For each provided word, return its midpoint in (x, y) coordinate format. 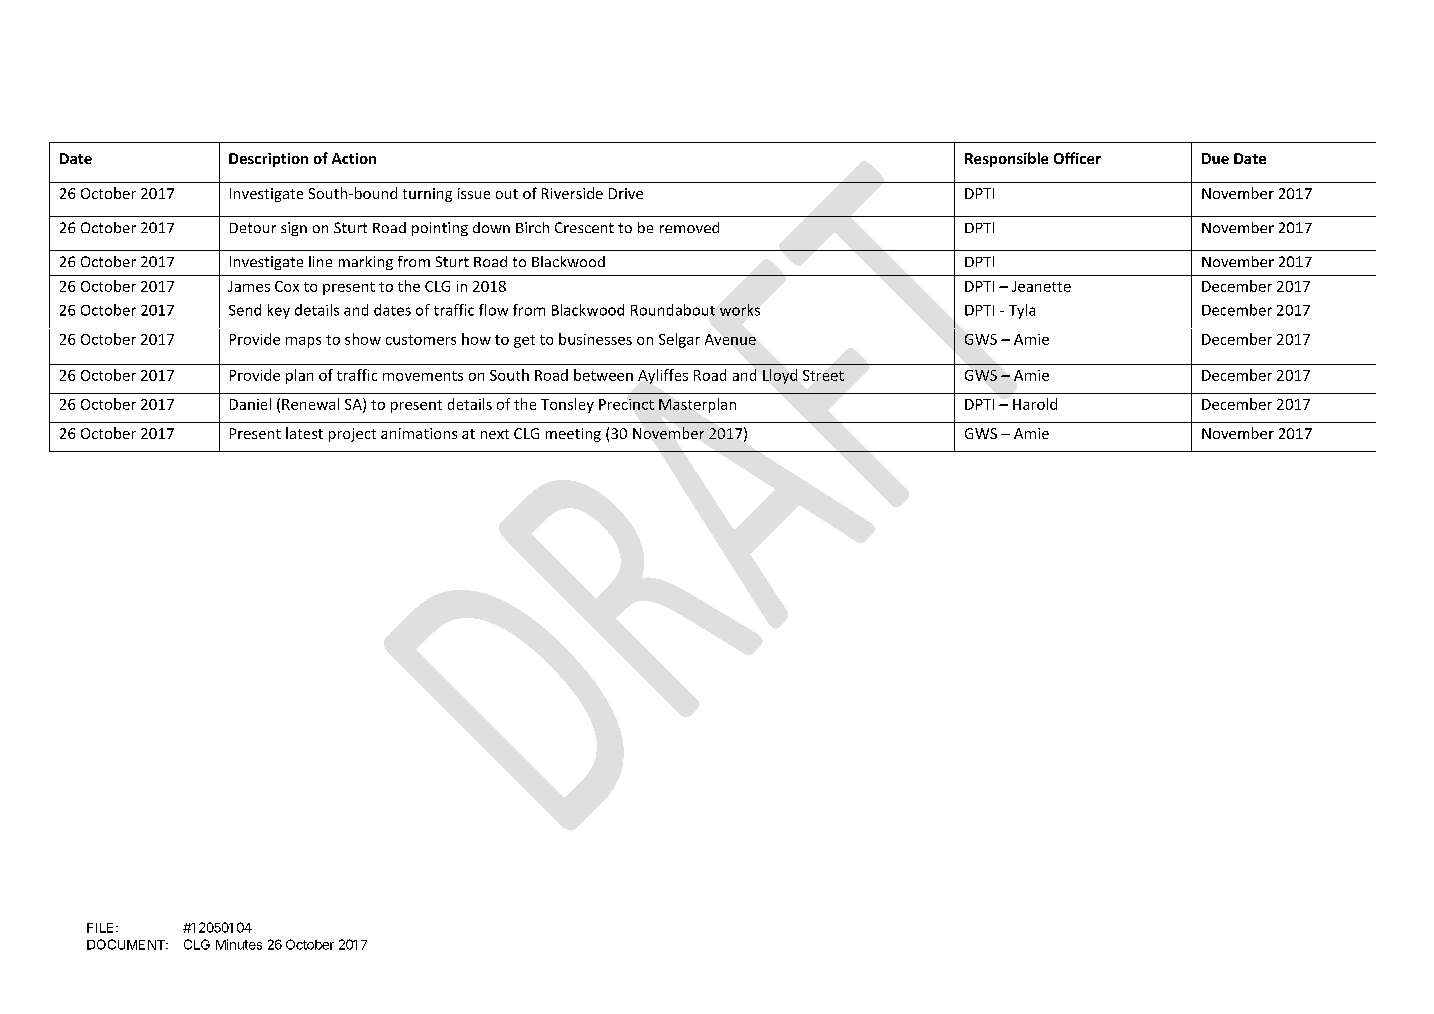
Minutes (239, 944)
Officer (1077, 158)
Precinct (626, 404)
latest (304, 433)
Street (823, 375)
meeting (573, 435)
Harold (1035, 404)
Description (268, 160)
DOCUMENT (127, 944)
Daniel (250, 404)
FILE (102, 928)
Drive (626, 193)
